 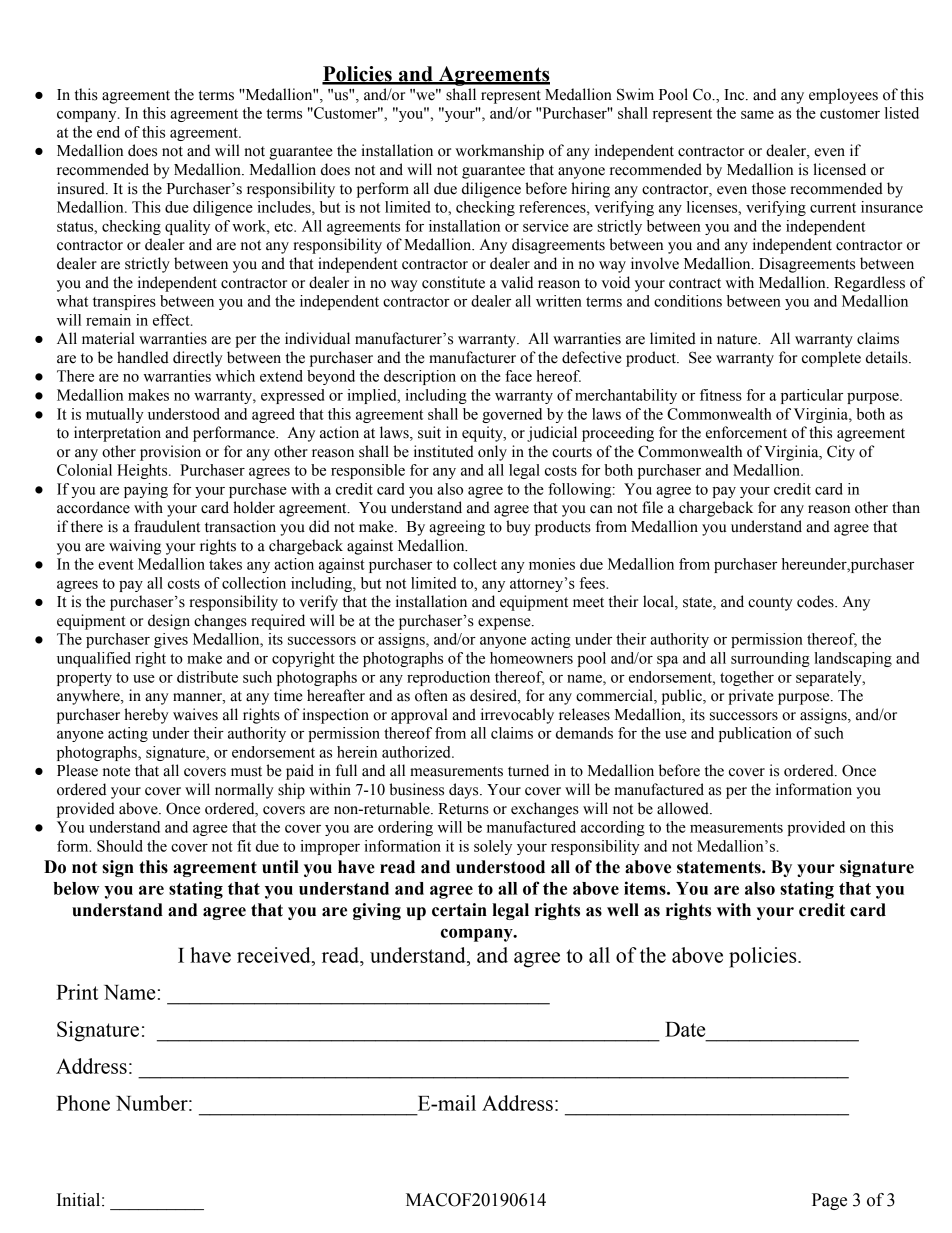 What do you see at coordinates (459, 910) in the screenshot?
I see `certain` at bounding box center [459, 910].
